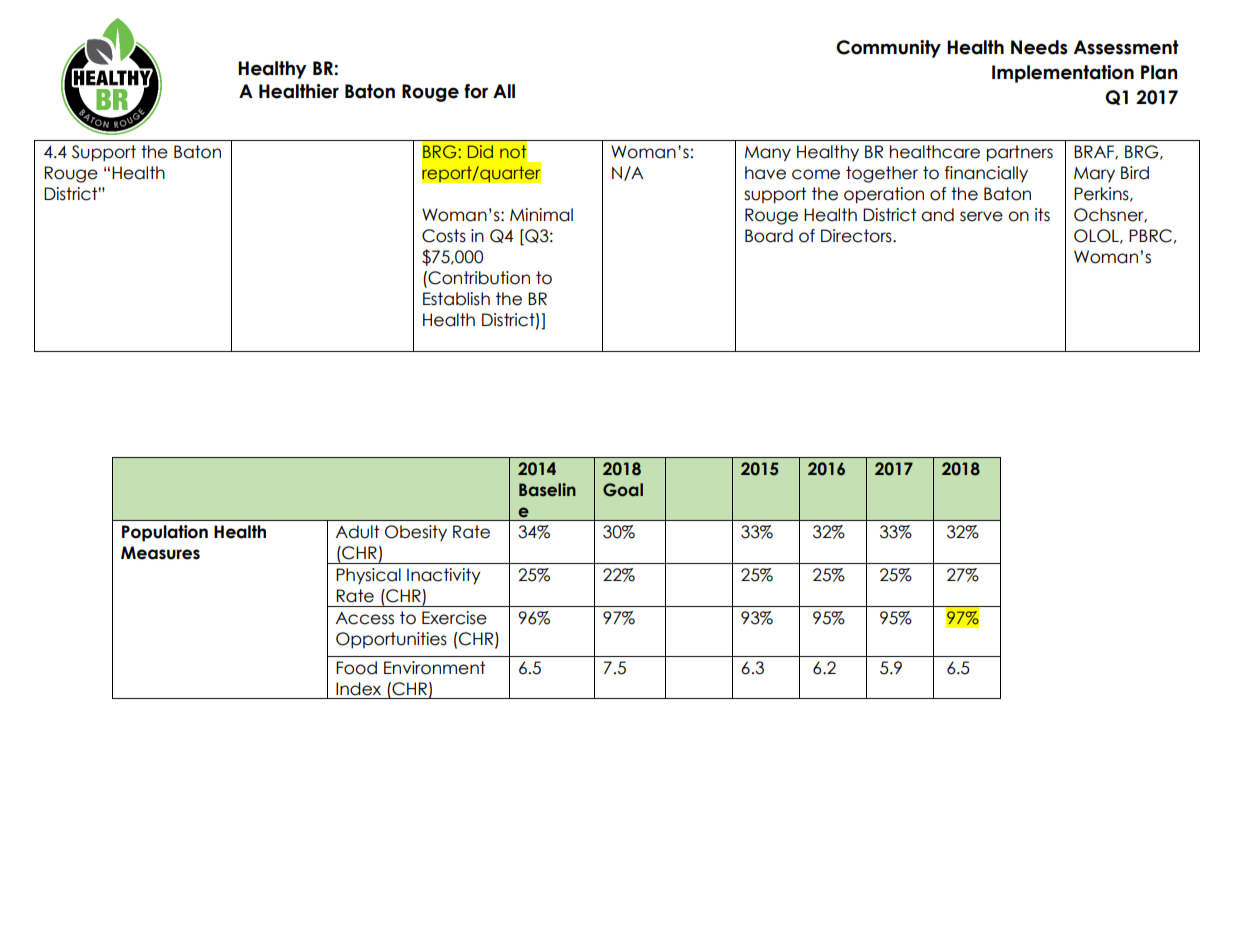  Describe the element at coordinates (456, 299) in the image. I see `Establish` at that location.
